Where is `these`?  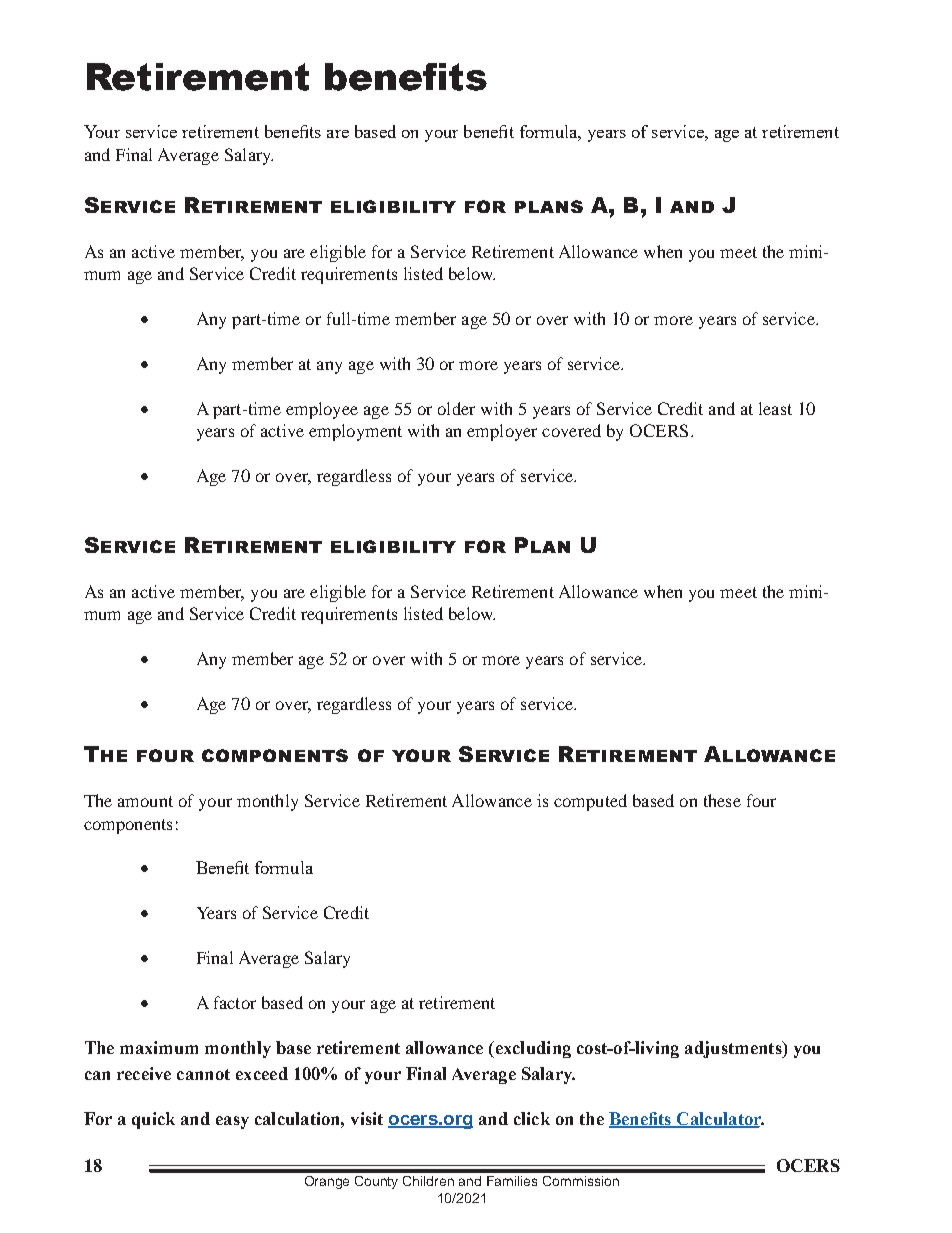
these is located at coordinates (722, 800).
